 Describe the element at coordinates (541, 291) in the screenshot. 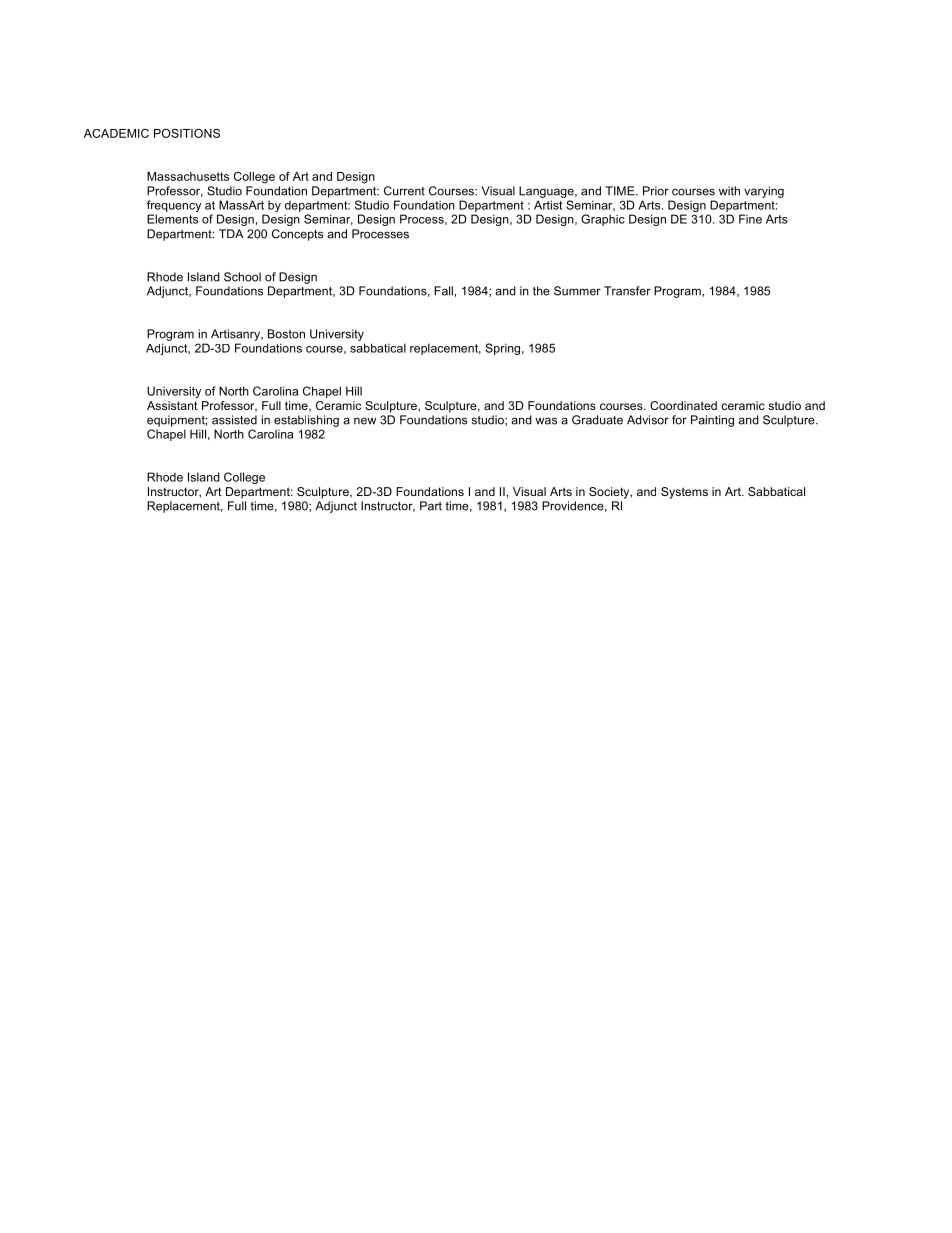

I see `the` at that location.
